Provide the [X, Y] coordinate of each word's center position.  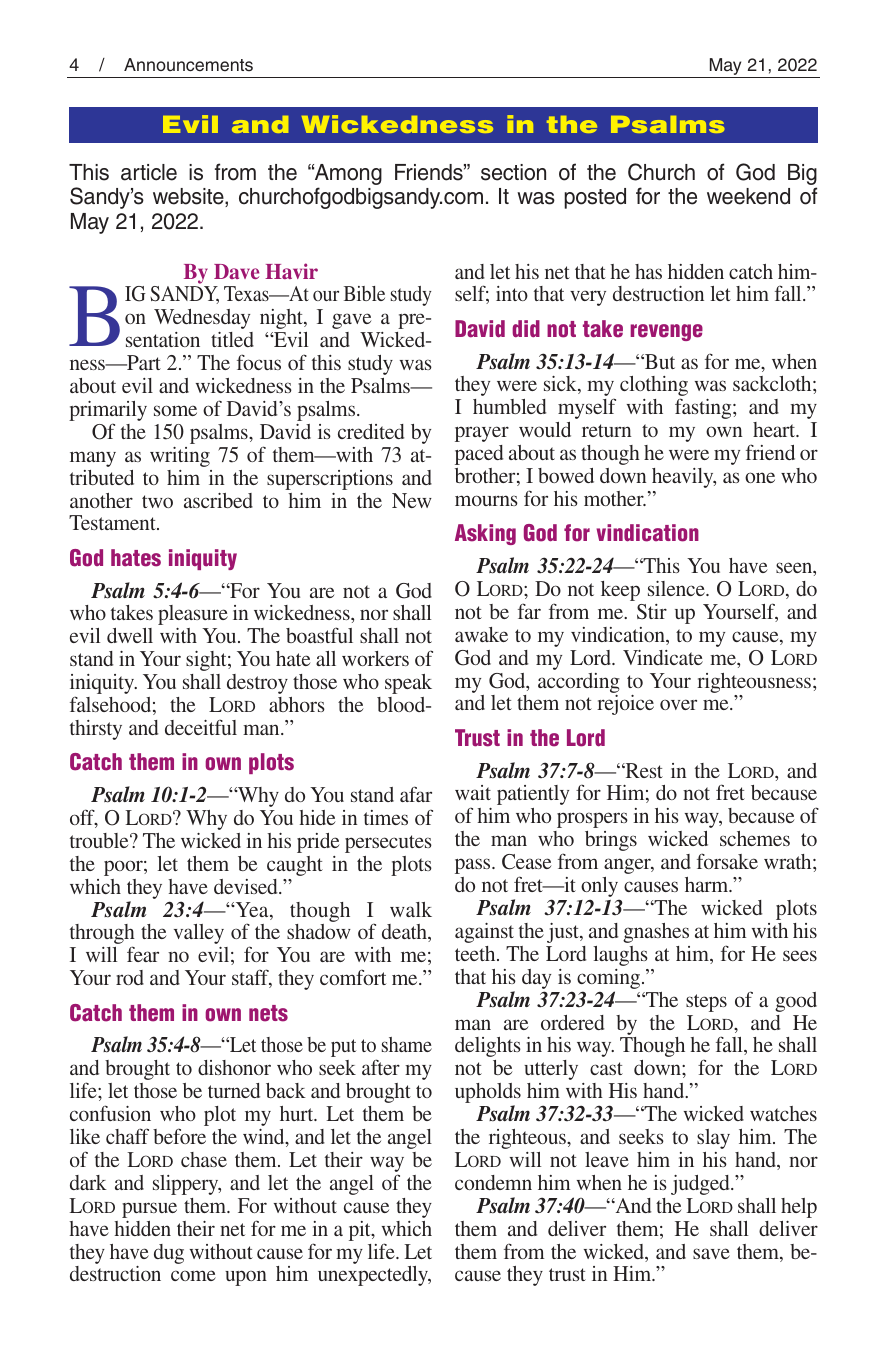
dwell [130, 635]
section [513, 172]
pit [361, 1231]
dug [169, 1254]
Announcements [188, 65]
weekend [748, 196]
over [678, 704]
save [711, 1253]
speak [408, 684]
